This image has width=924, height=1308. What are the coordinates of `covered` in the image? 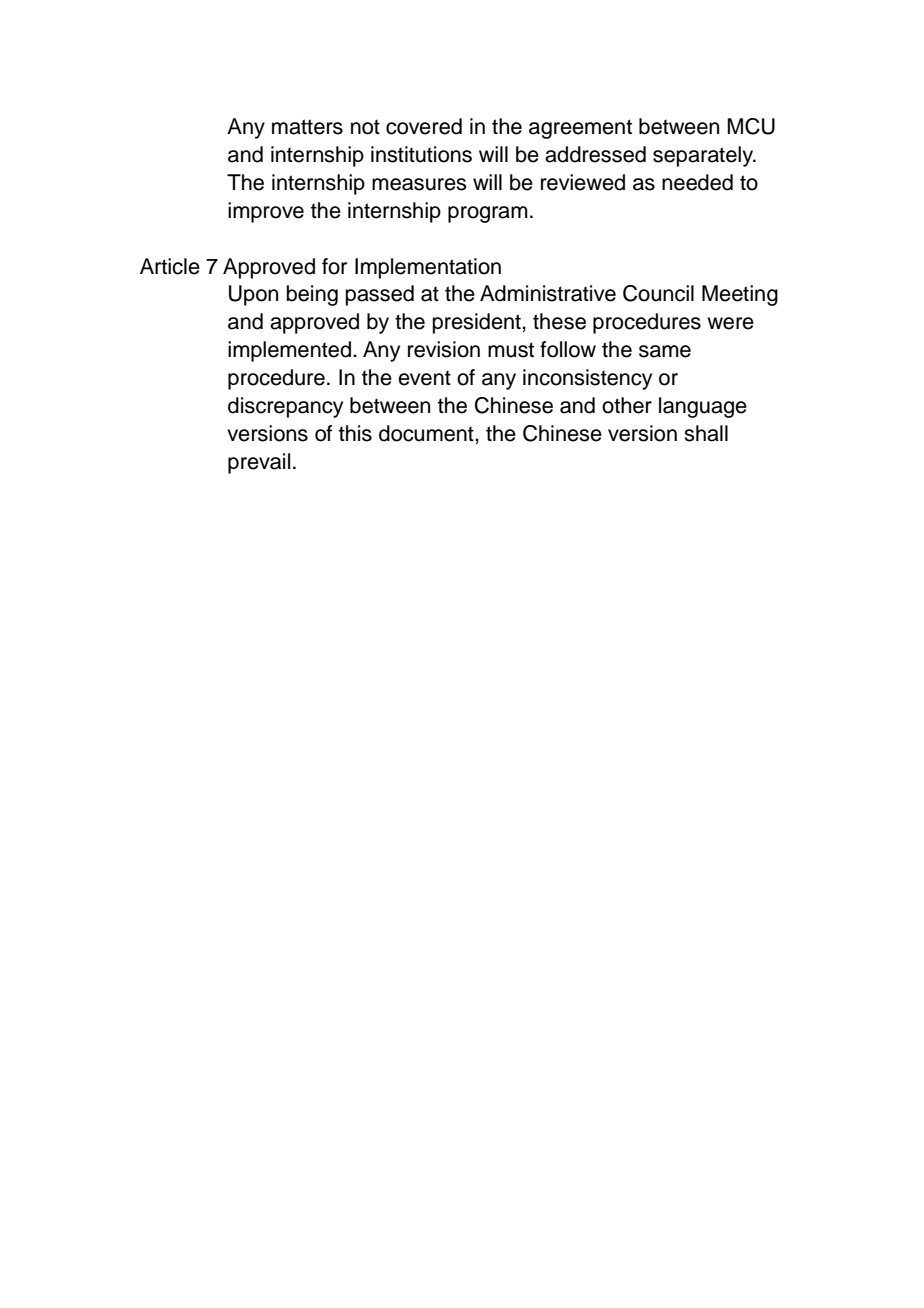 It's located at (424, 126).
